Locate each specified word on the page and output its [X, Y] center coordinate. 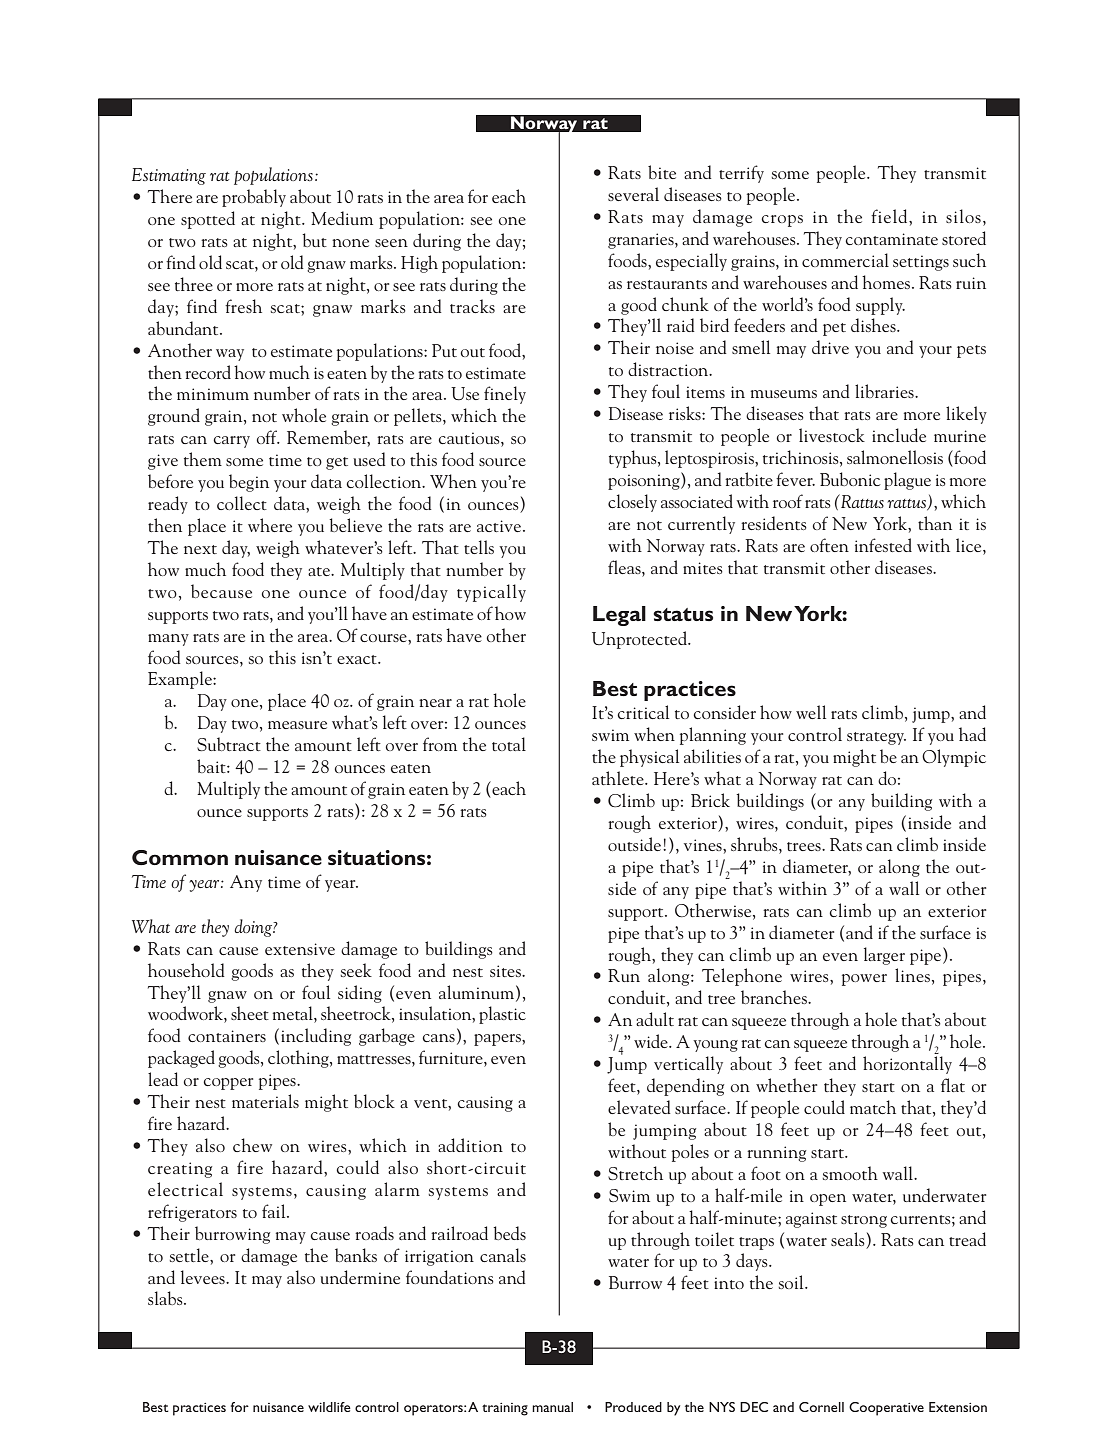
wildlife [329, 1407]
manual [552, 1407]
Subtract [229, 744]
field [890, 216]
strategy [876, 738]
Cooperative [886, 1409]
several [633, 194]
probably [254, 198]
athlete [619, 778]
